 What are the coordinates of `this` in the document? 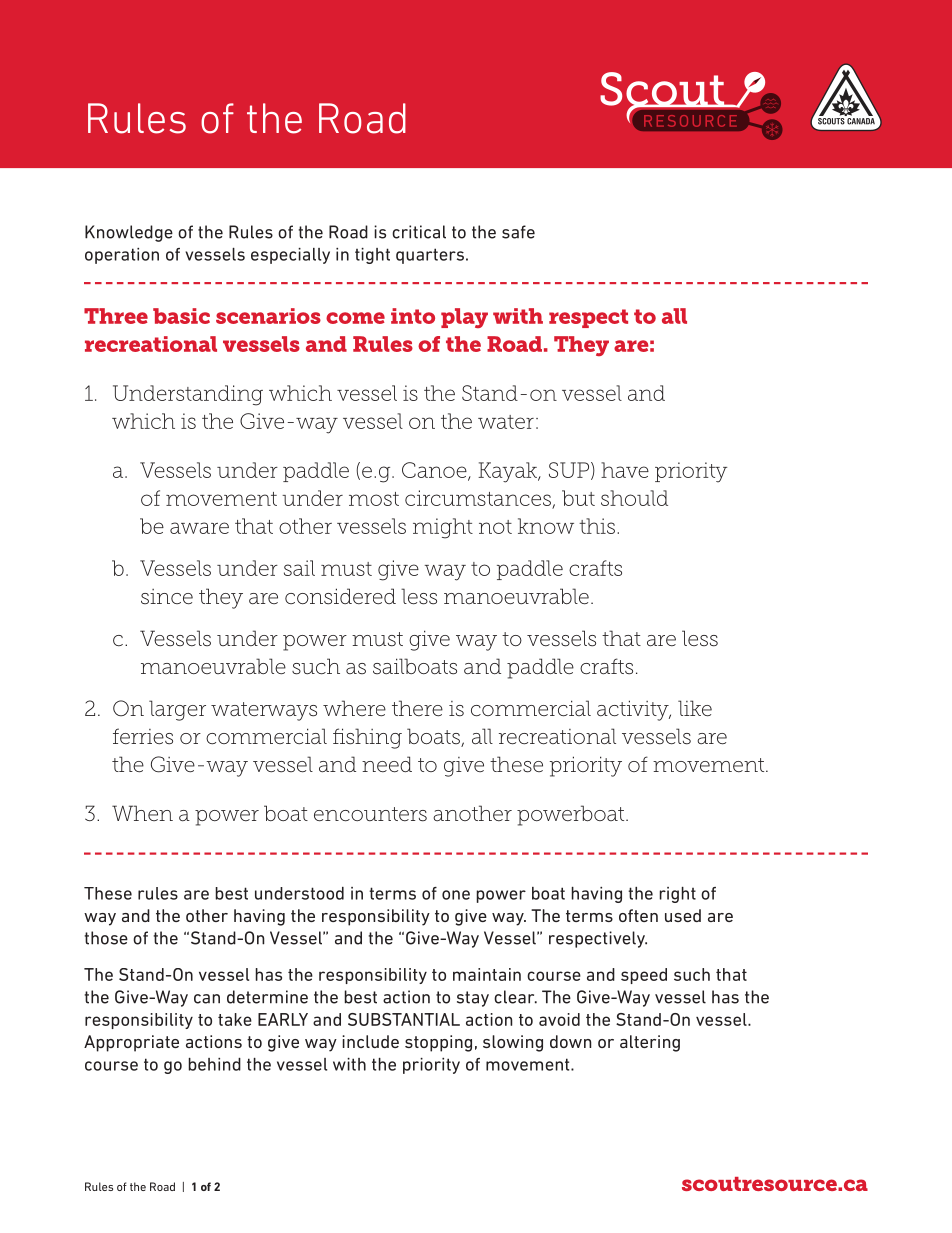 It's located at (597, 526).
